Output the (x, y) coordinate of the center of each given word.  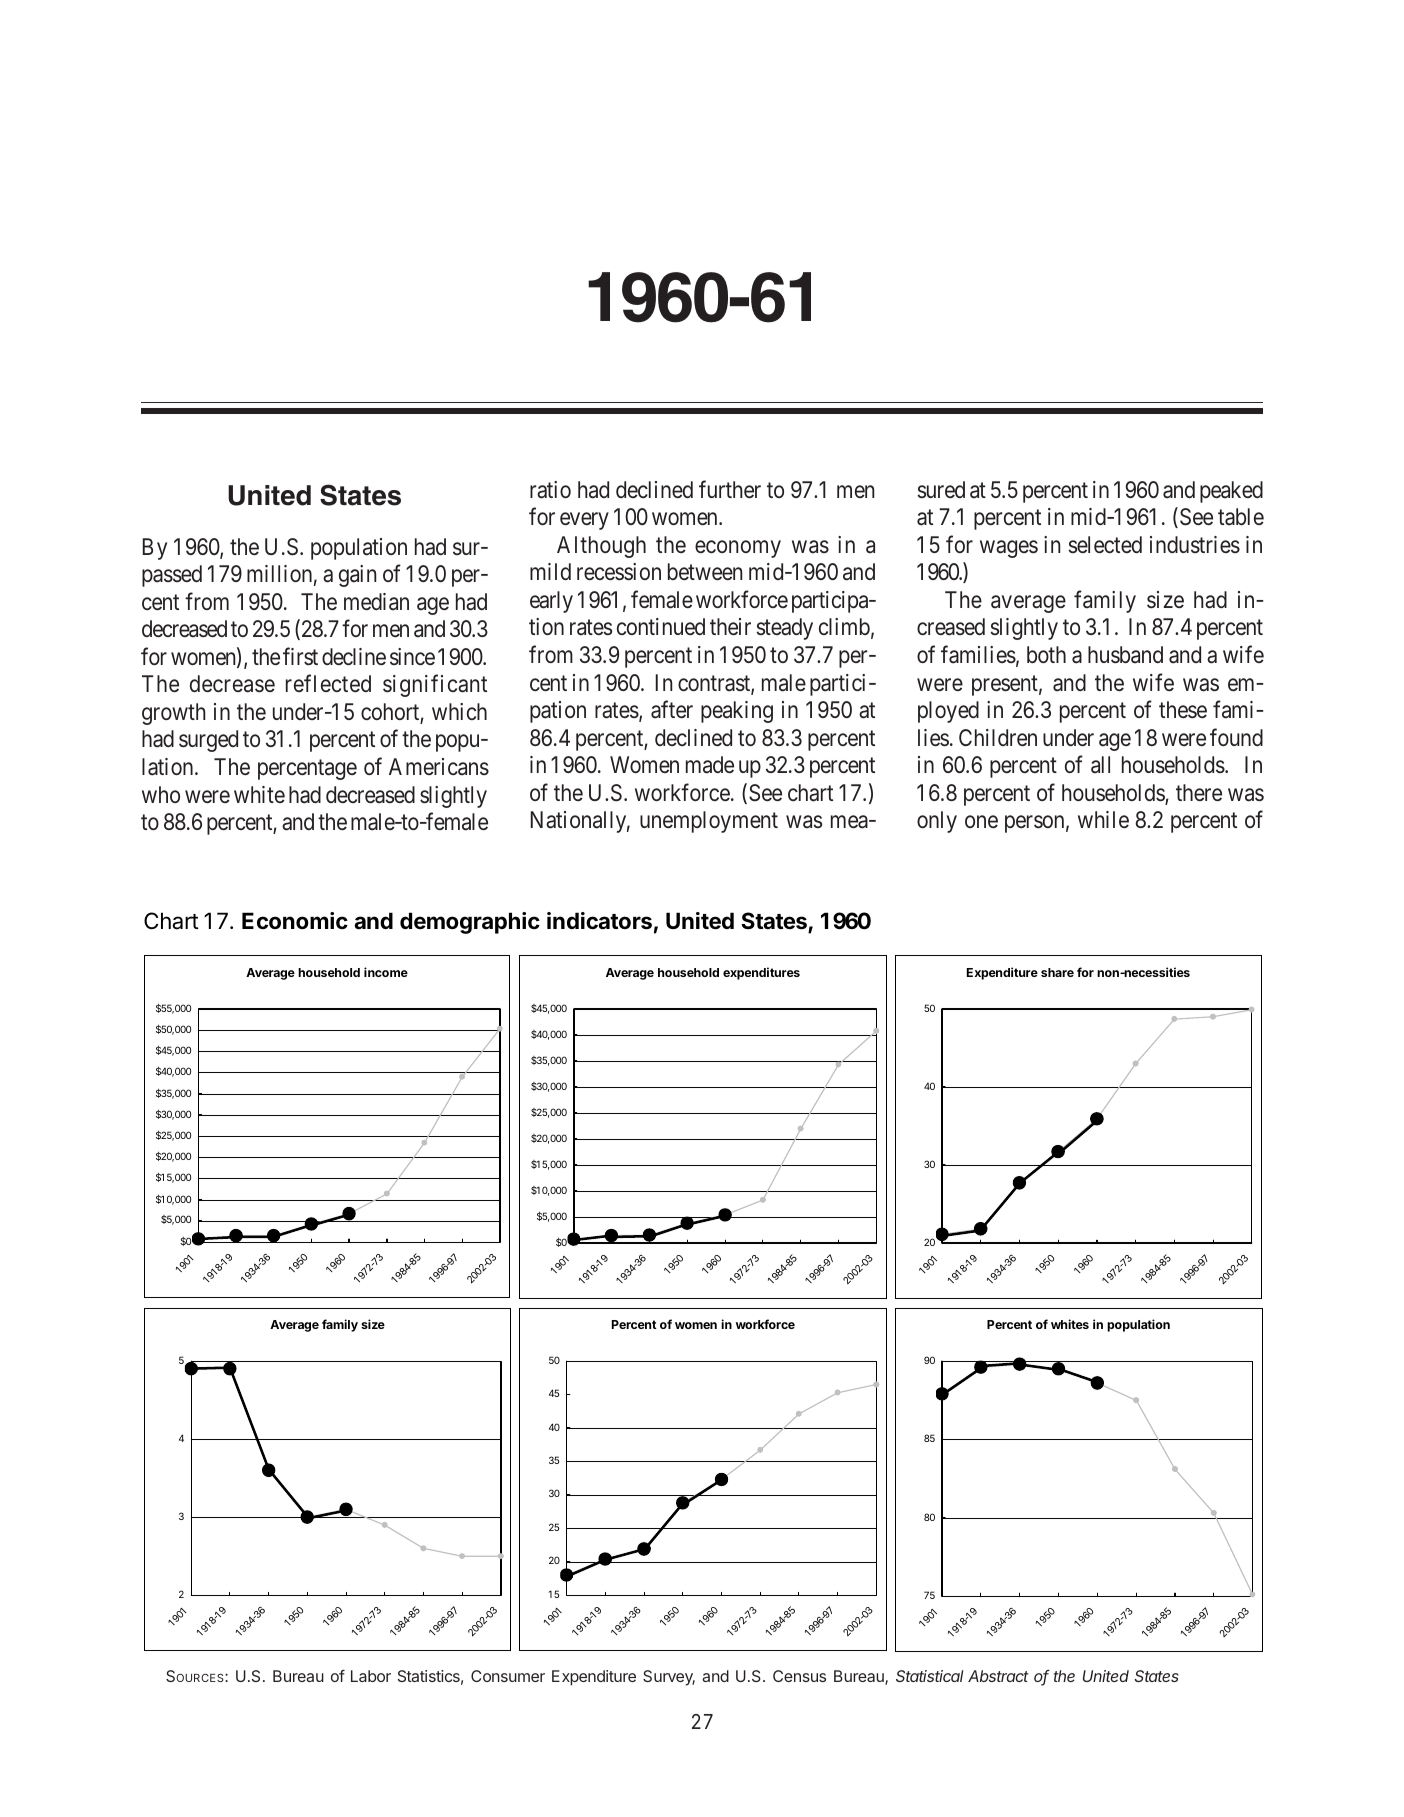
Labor (371, 1676)
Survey (669, 1678)
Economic (295, 920)
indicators (599, 921)
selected (1105, 545)
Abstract (998, 1676)
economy (738, 549)
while (1103, 820)
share (1057, 972)
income (386, 972)
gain (357, 576)
